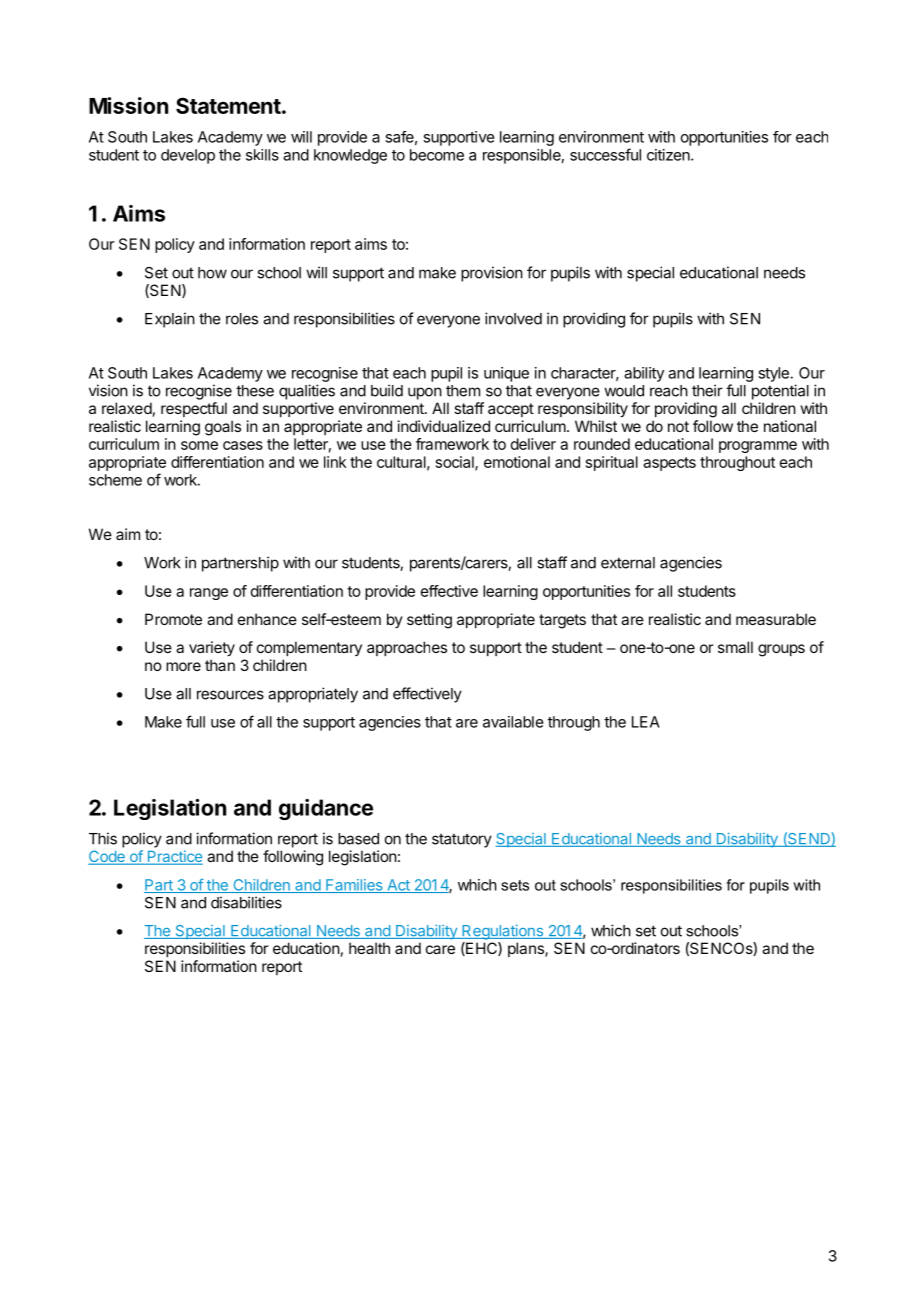  I want to click on disabilities, so click(246, 902).
